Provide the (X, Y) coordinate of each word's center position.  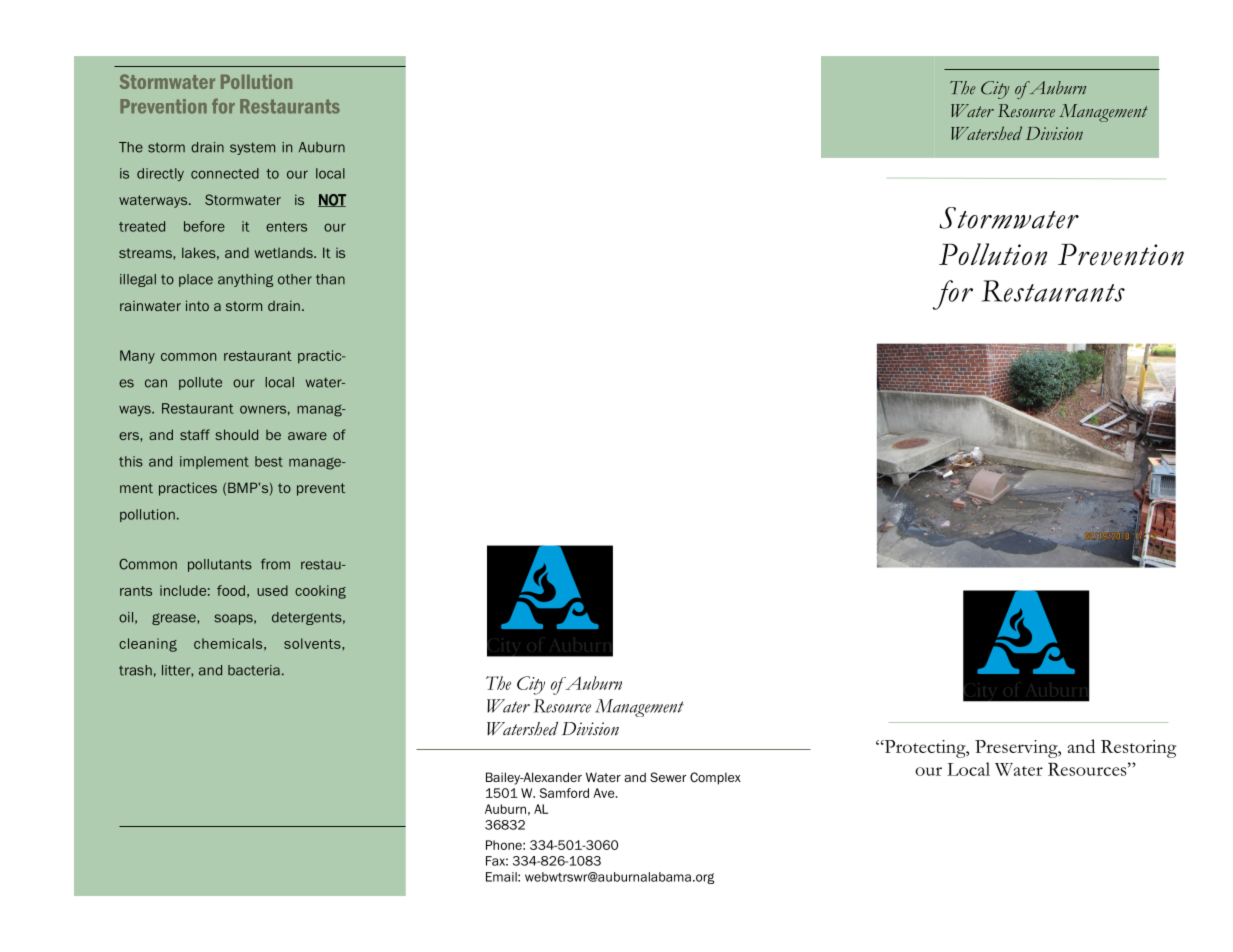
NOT (332, 200)
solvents (313, 643)
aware (307, 436)
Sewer (668, 777)
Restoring (1138, 749)
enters (286, 227)
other (295, 279)
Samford (564, 793)
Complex (715, 778)
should (236, 434)
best (269, 461)
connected (225, 173)
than (330, 279)
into (197, 305)
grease (175, 619)
